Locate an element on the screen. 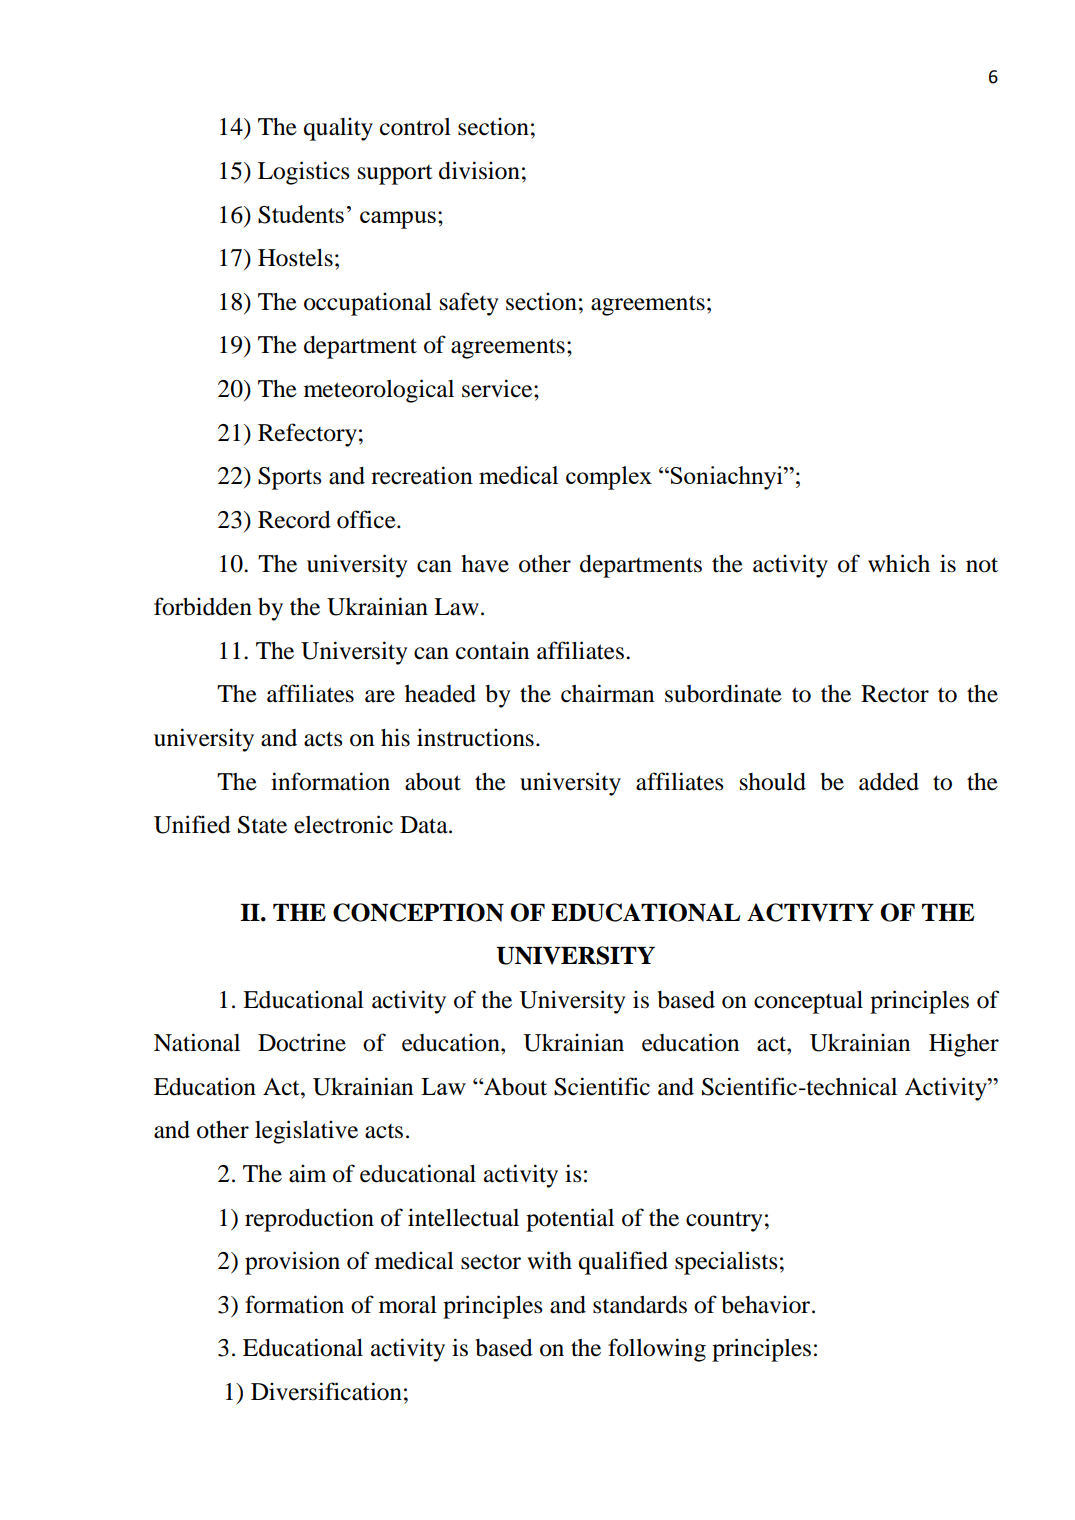  Doctrine is located at coordinates (302, 1042).
